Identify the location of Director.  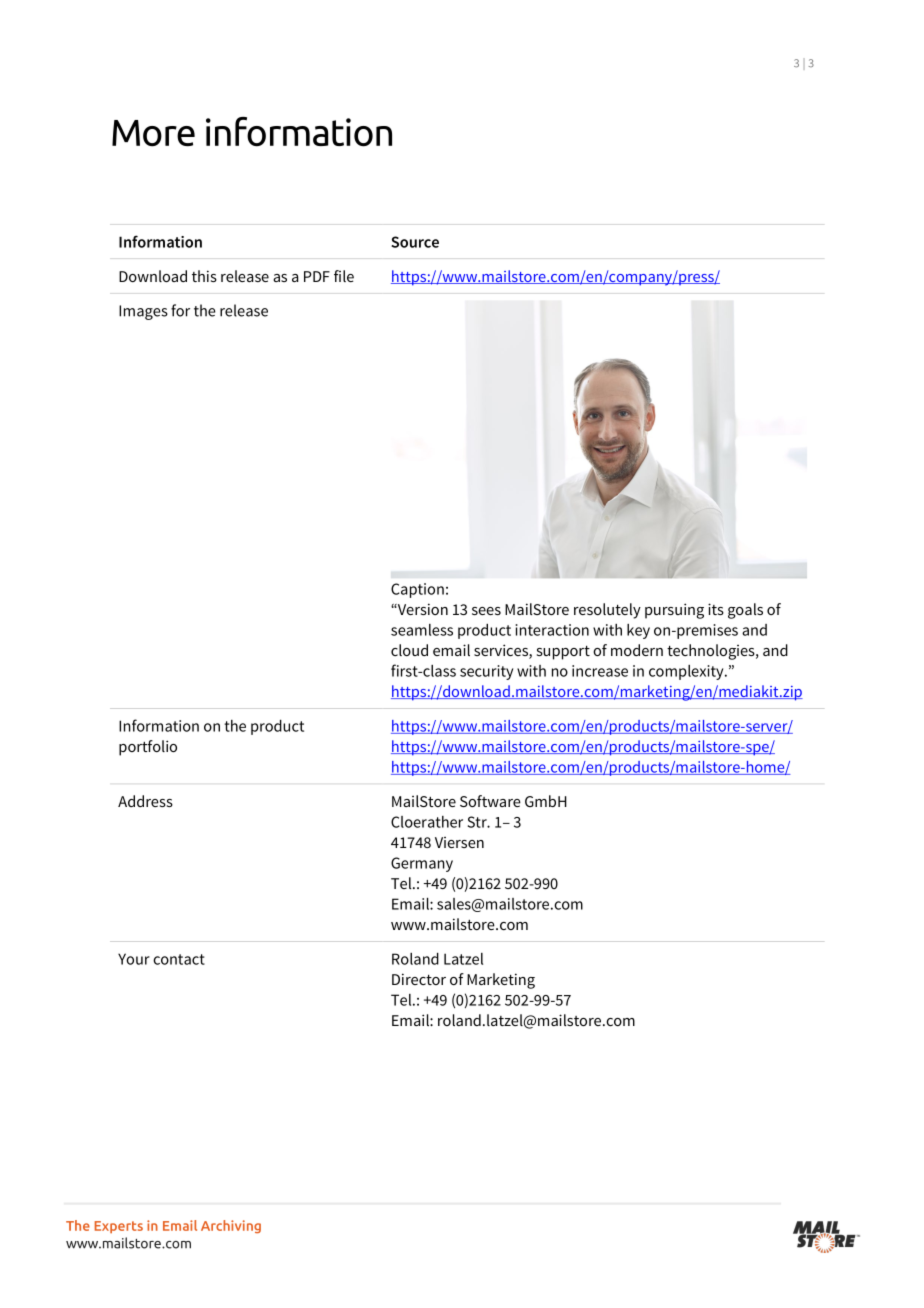
(419, 979).
